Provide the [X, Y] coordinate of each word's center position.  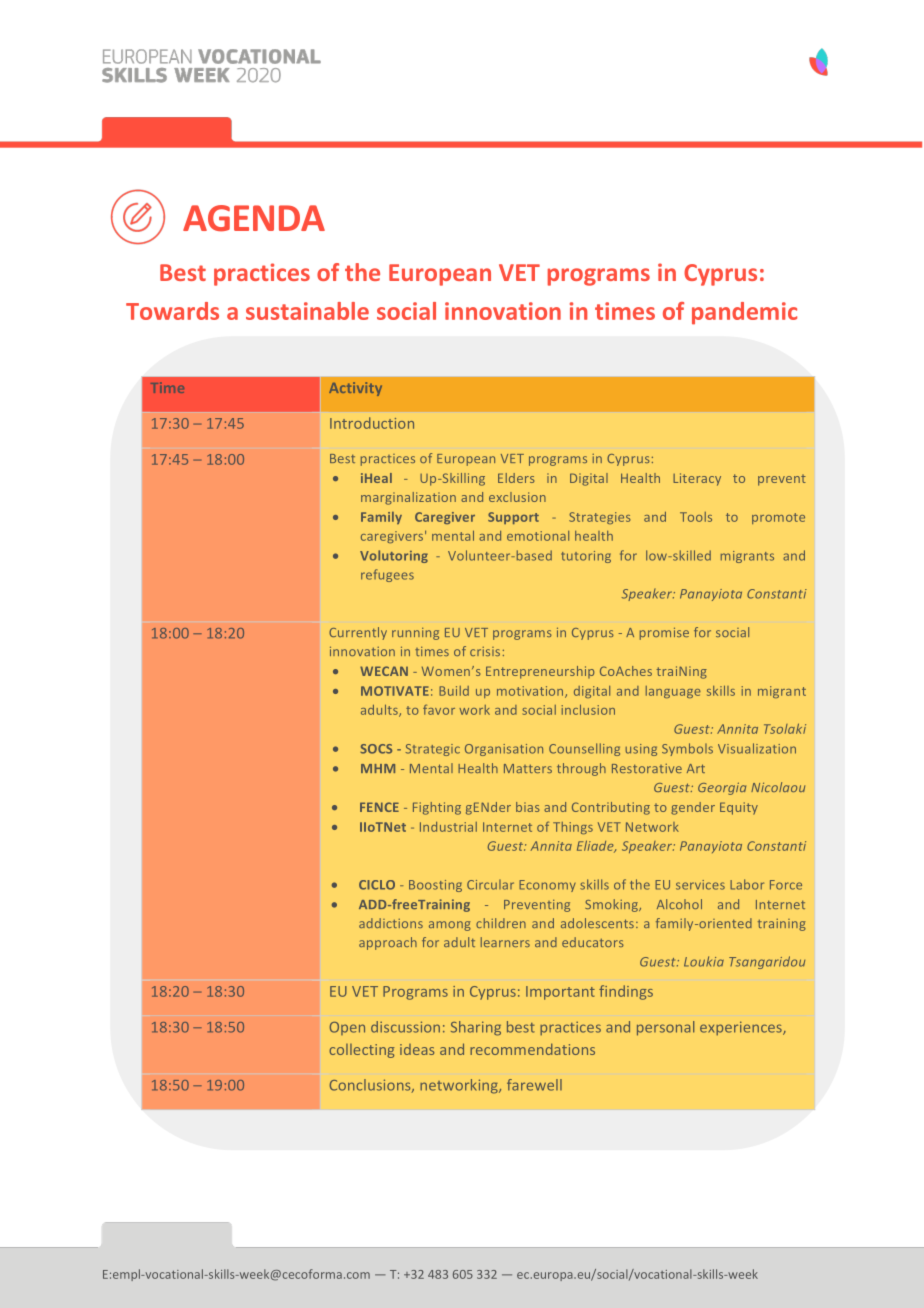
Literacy [697, 479]
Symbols [687, 749]
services [700, 885]
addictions [391, 923]
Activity [355, 389]
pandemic [744, 313]
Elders [516, 478]
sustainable [307, 311]
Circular [490, 885]
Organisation [504, 750]
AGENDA [254, 218]
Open [347, 1028]
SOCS [376, 749]
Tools [696, 517]
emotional [538, 536]
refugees [387, 575]
